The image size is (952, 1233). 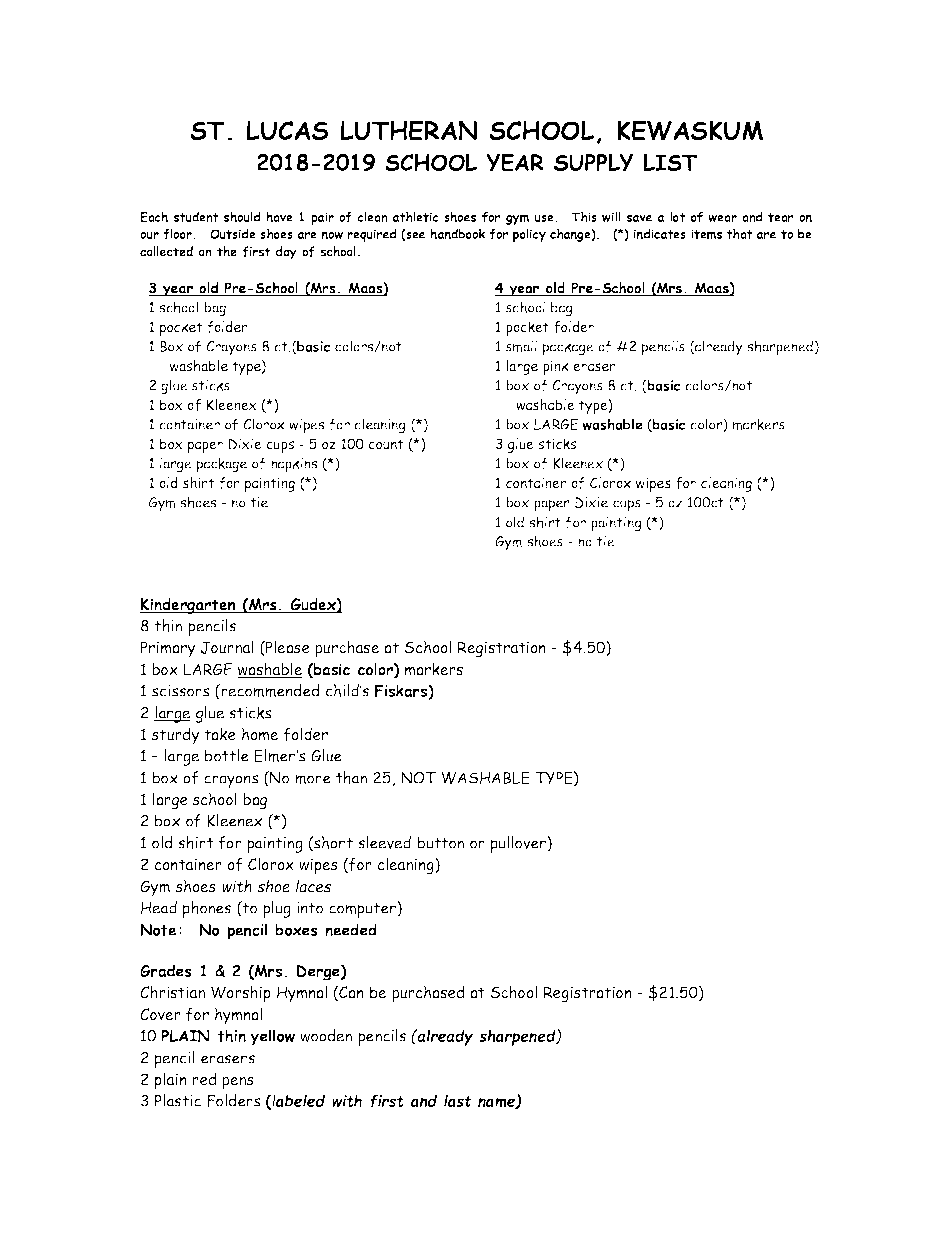 What do you see at coordinates (326, 1035) in the page?
I see `wooden` at bounding box center [326, 1035].
